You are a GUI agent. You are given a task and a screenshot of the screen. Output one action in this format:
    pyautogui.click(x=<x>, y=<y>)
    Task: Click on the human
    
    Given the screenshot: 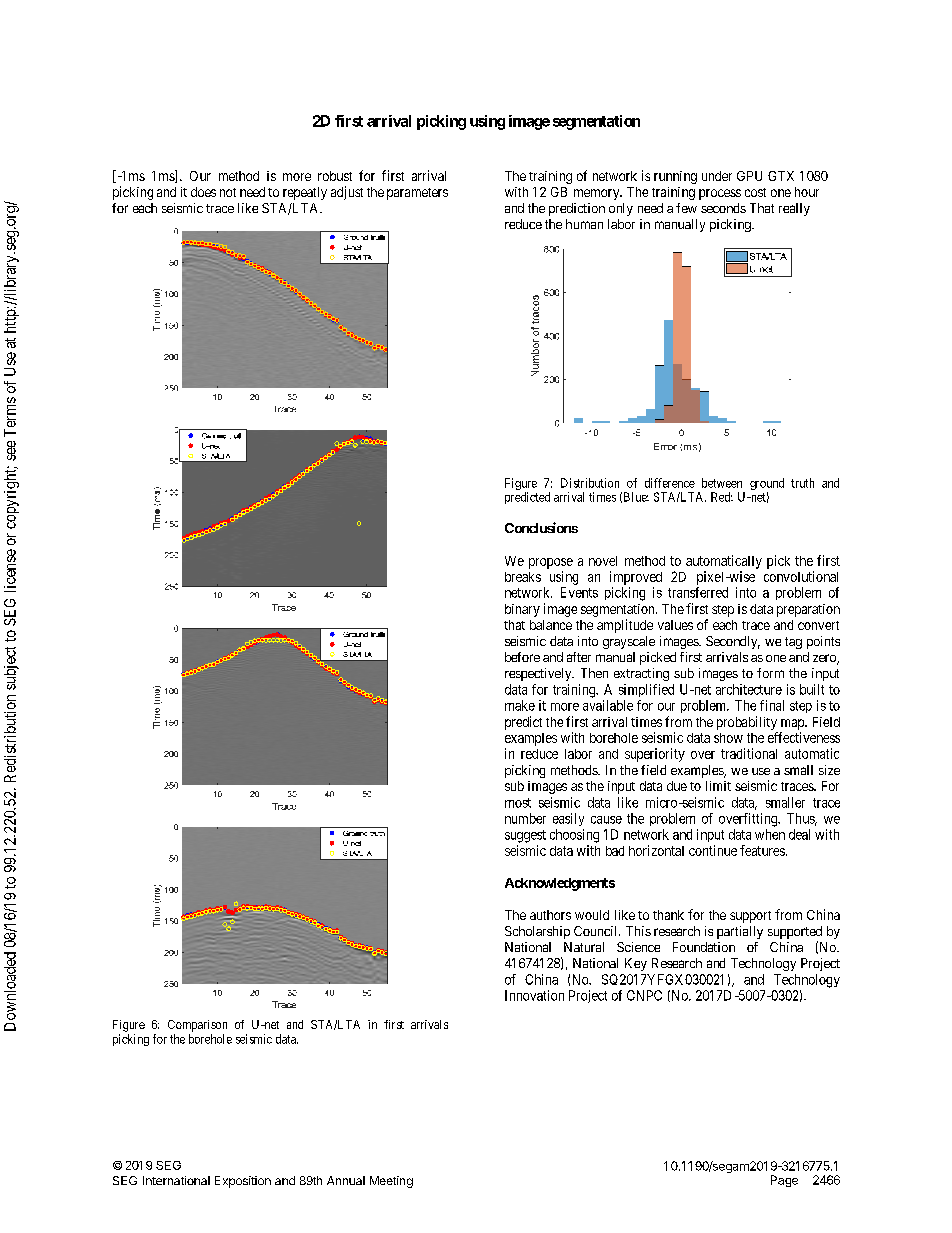 What is the action you would take?
    pyautogui.click(x=584, y=224)
